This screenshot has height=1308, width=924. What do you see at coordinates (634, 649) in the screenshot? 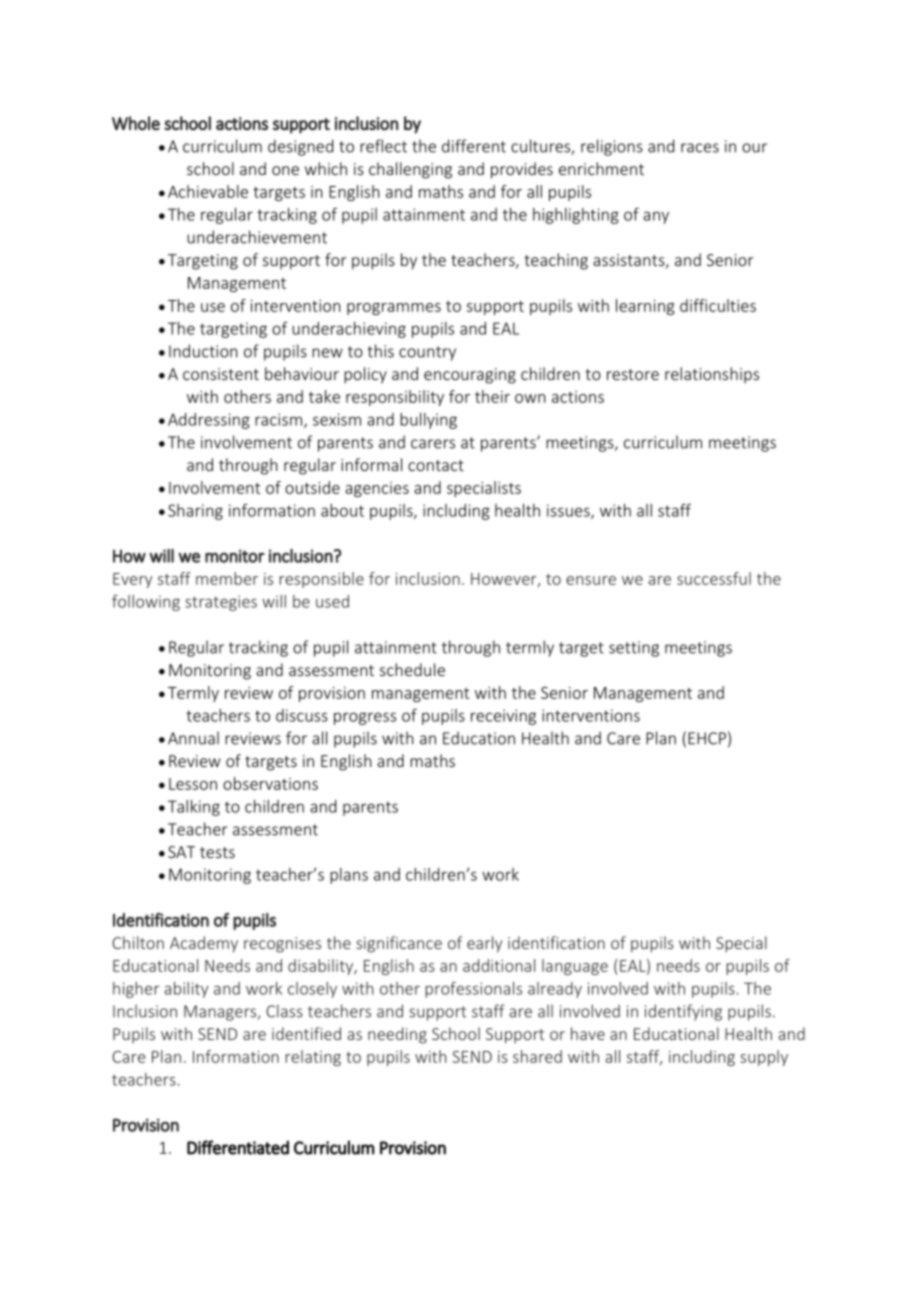
I see `setting` at bounding box center [634, 649].
